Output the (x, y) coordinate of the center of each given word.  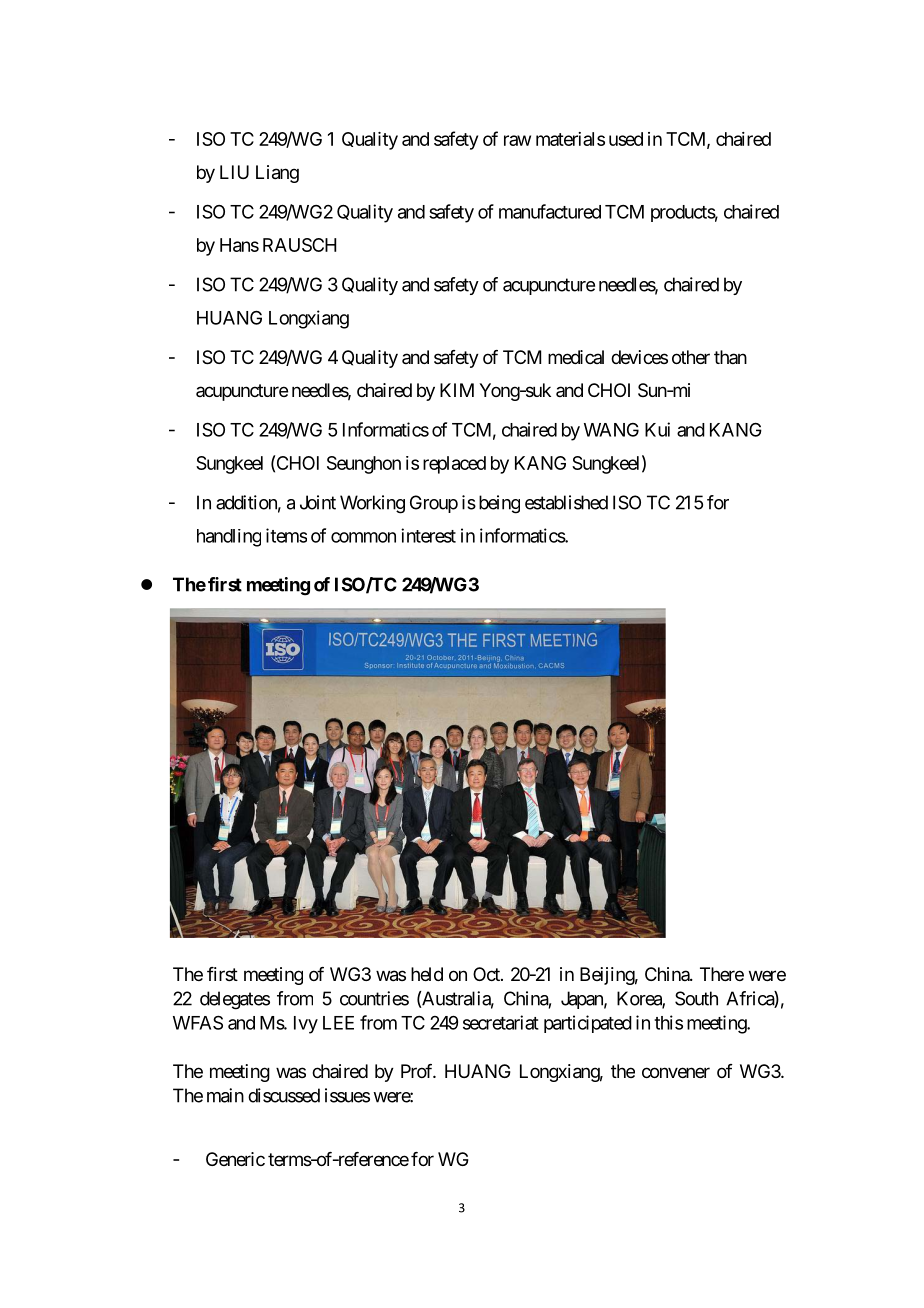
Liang (277, 174)
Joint (318, 502)
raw (517, 140)
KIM (457, 390)
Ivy (306, 1025)
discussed (284, 1095)
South (696, 998)
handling (229, 538)
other (691, 357)
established (566, 502)
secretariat (501, 1022)
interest (428, 535)
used (626, 139)
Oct (487, 974)
